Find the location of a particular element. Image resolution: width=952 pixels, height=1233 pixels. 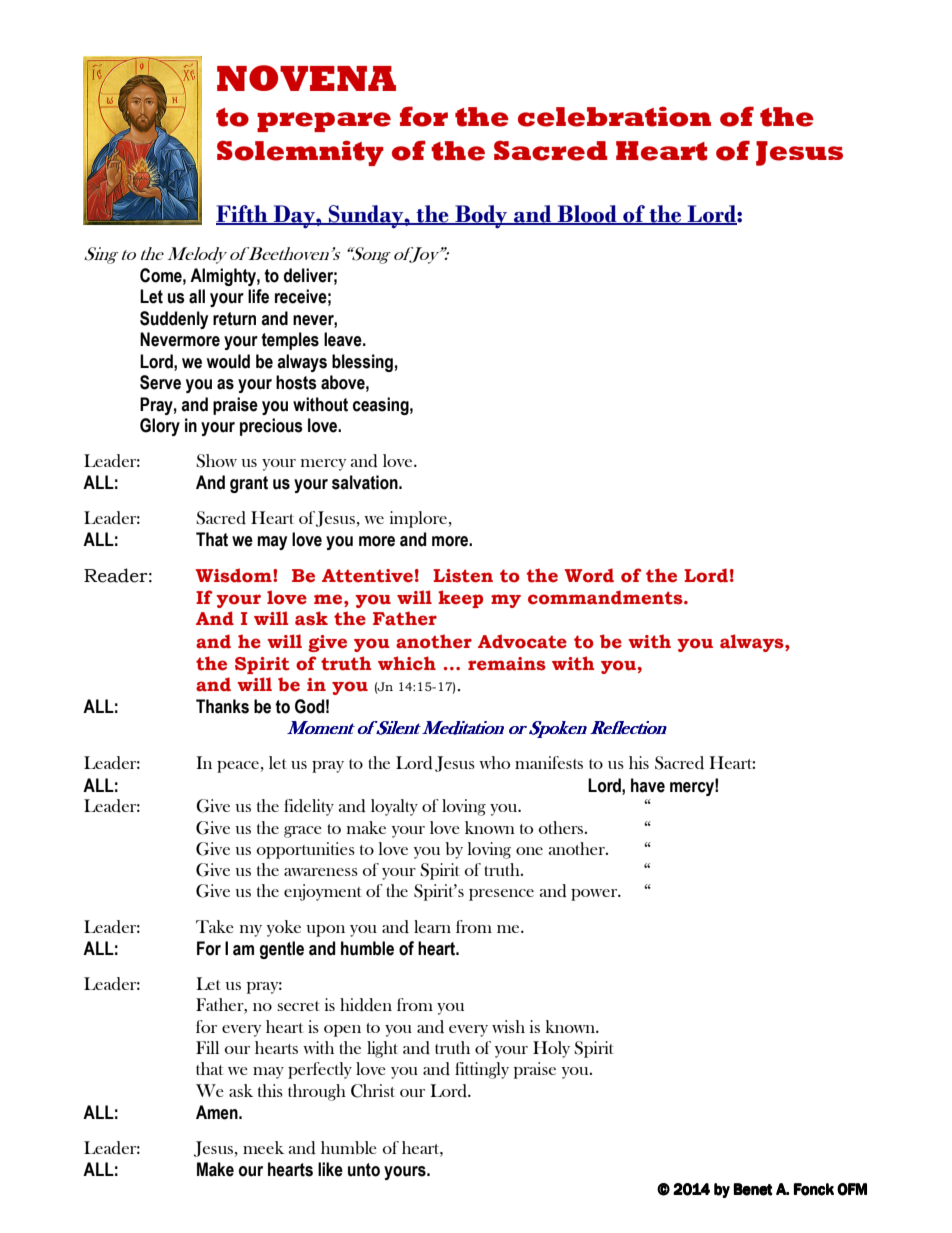

meek is located at coordinates (263, 1147).
